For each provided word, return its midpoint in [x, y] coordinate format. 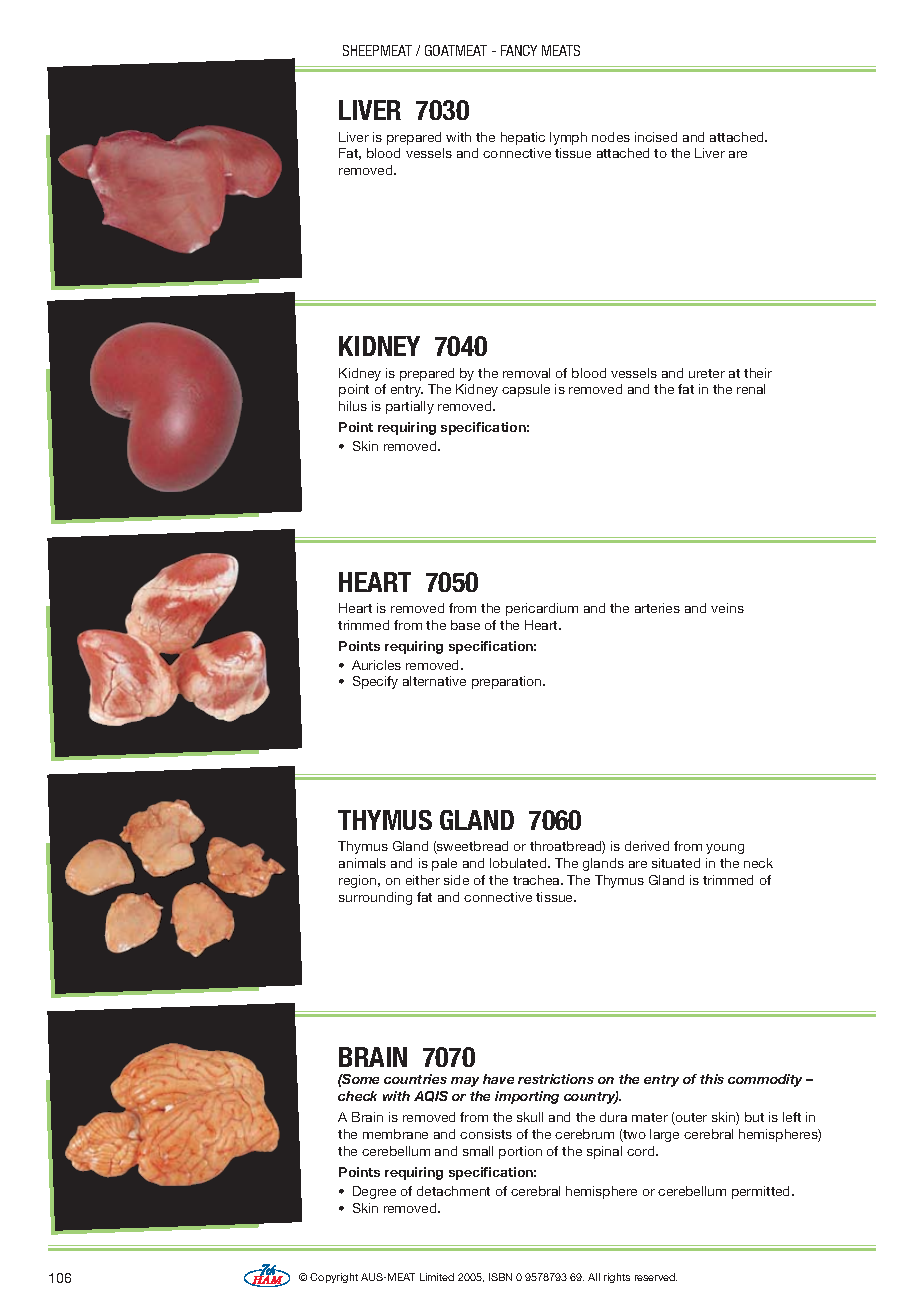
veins [727, 608]
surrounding [375, 898]
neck [758, 863]
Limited [437, 1277]
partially [410, 407]
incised [656, 137]
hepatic [523, 138]
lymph [568, 138]
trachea [537, 880]
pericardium [542, 609]
